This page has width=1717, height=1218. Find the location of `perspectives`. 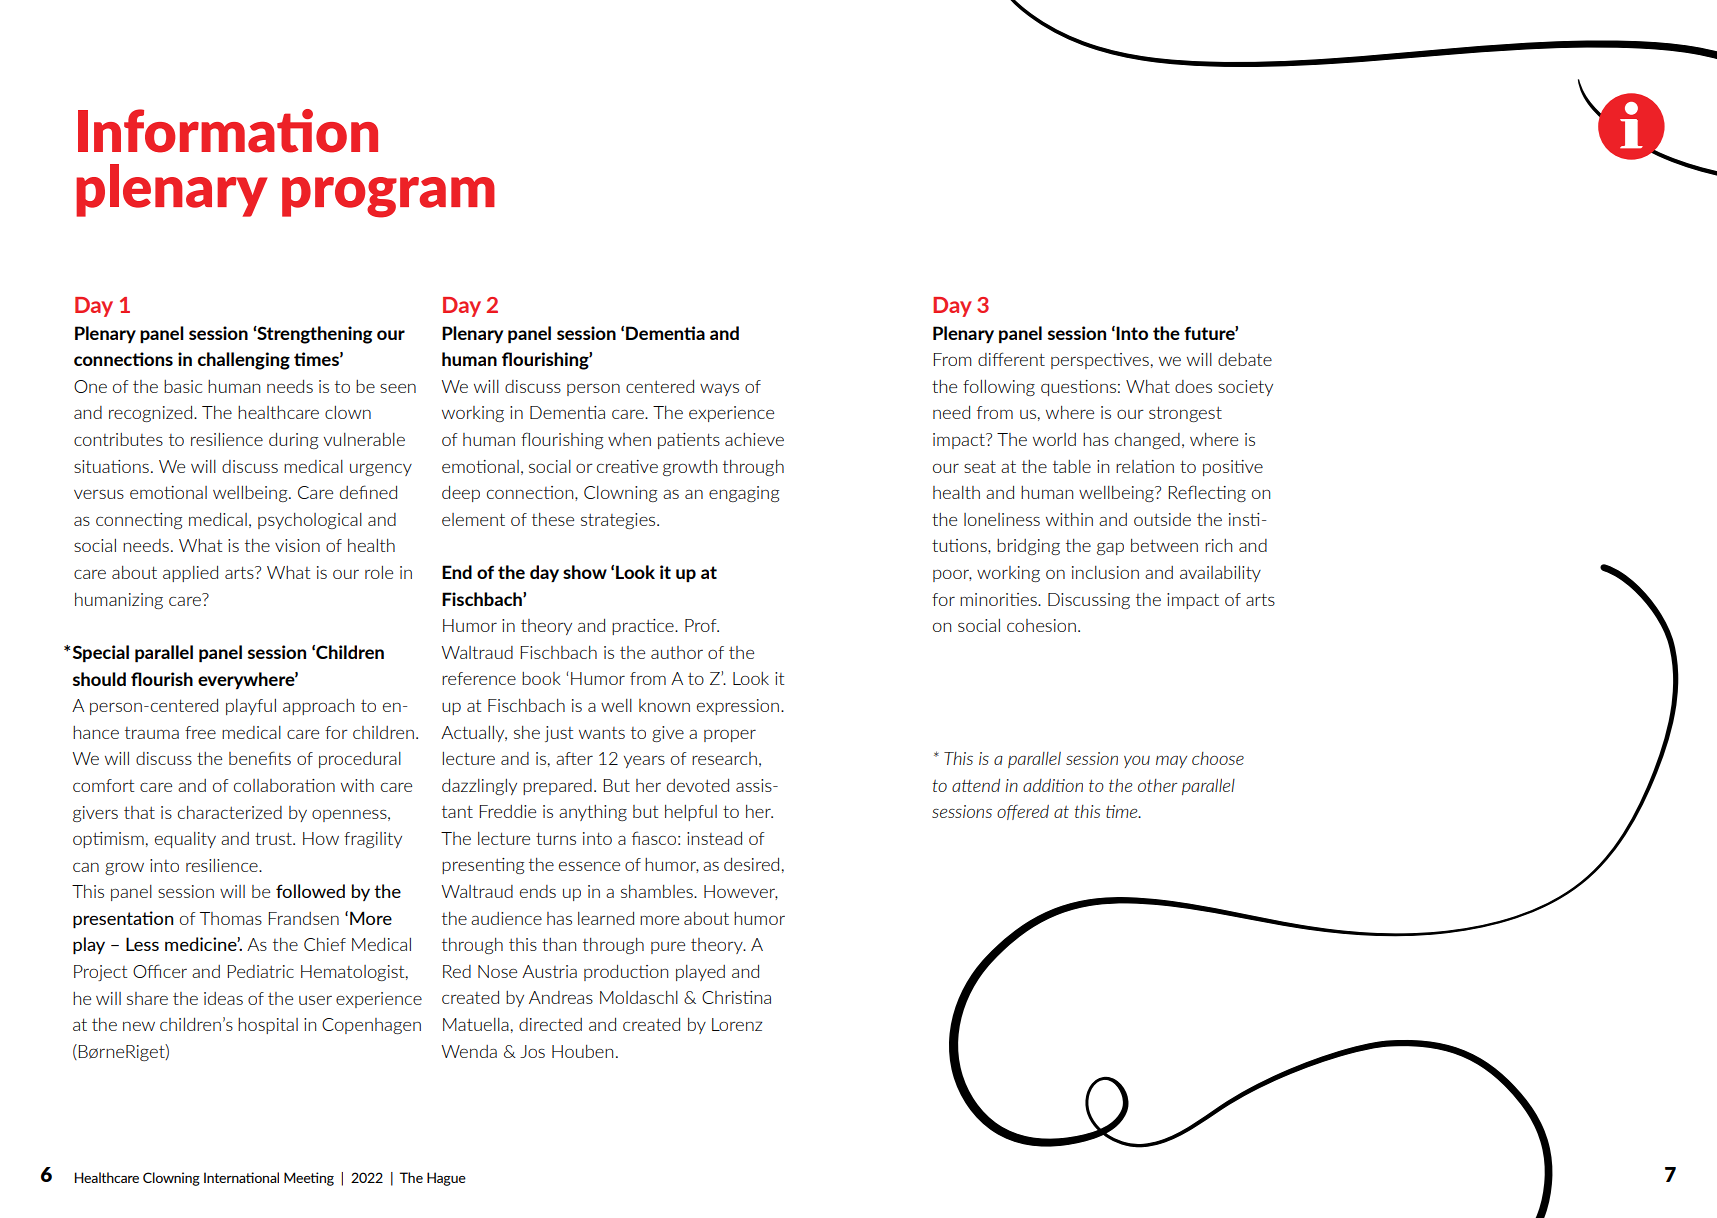

perspectives is located at coordinates (1100, 361).
